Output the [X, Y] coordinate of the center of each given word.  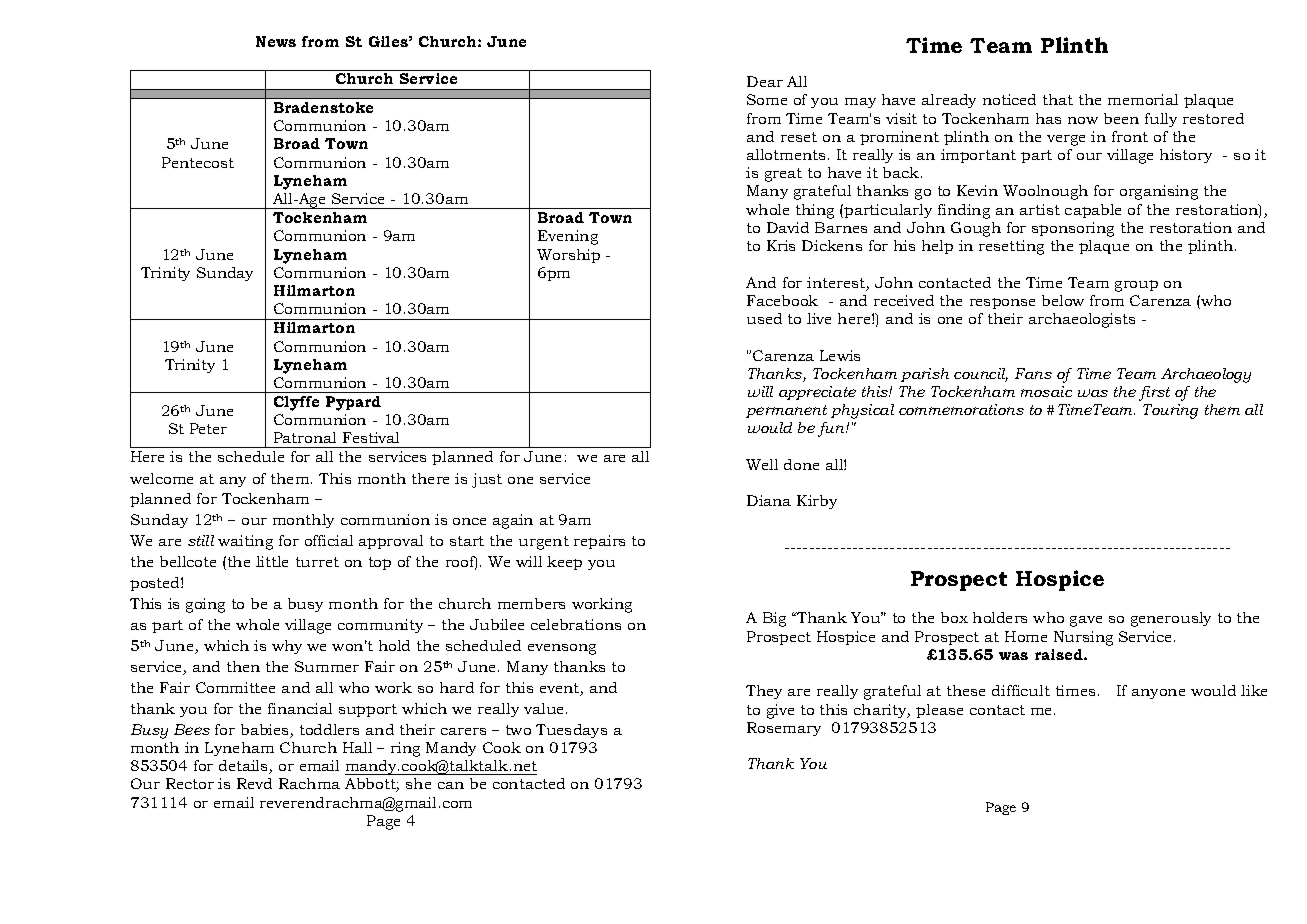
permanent [786, 411]
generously [1171, 619]
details [244, 767]
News [276, 41]
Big [774, 619]
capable [1093, 211]
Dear [765, 81]
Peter [208, 428]
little [272, 561]
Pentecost [198, 162]
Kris [781, 245]
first [1154, 393]
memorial [1143, 99]
